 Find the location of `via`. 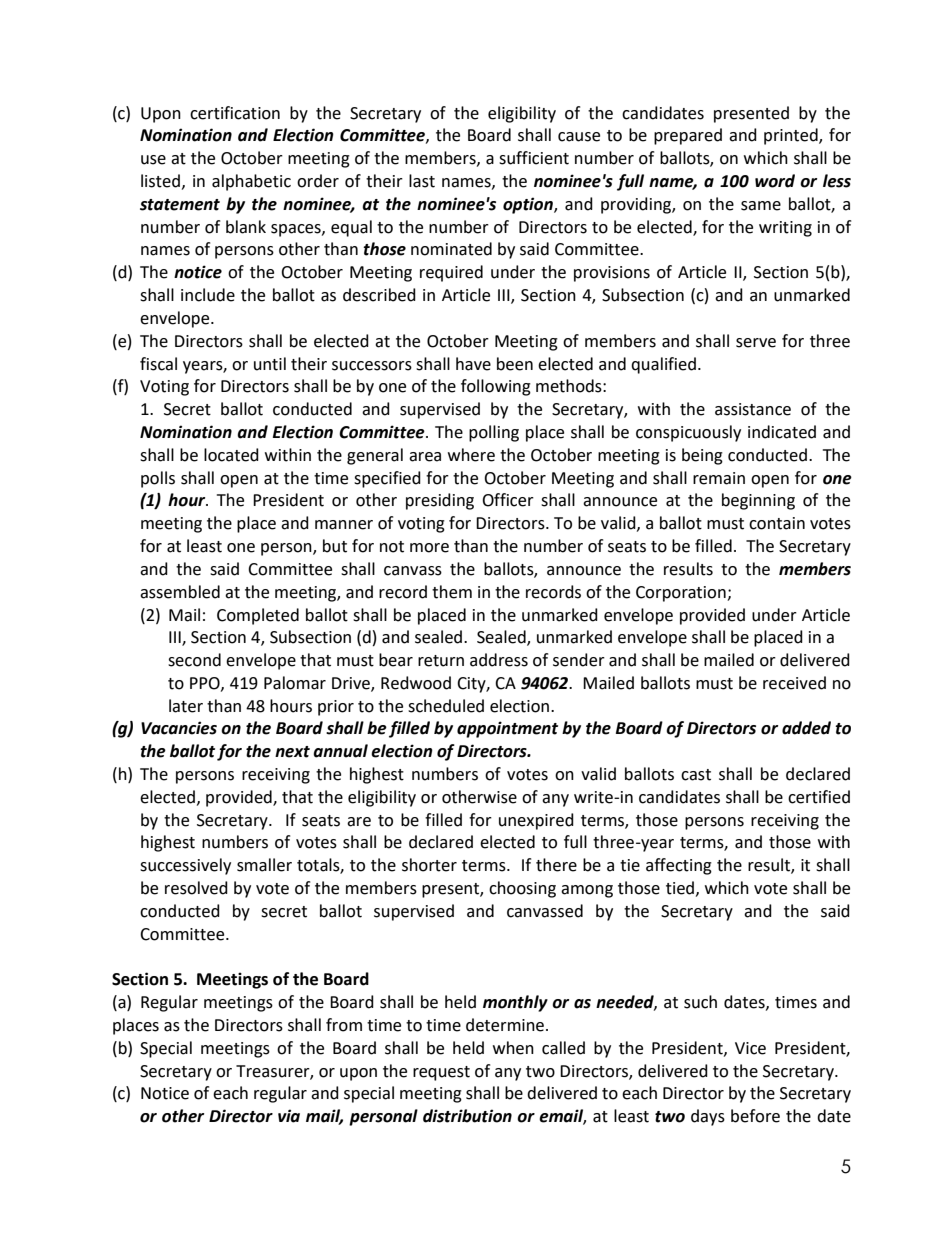

via is located at coordinates (289, 1116).
